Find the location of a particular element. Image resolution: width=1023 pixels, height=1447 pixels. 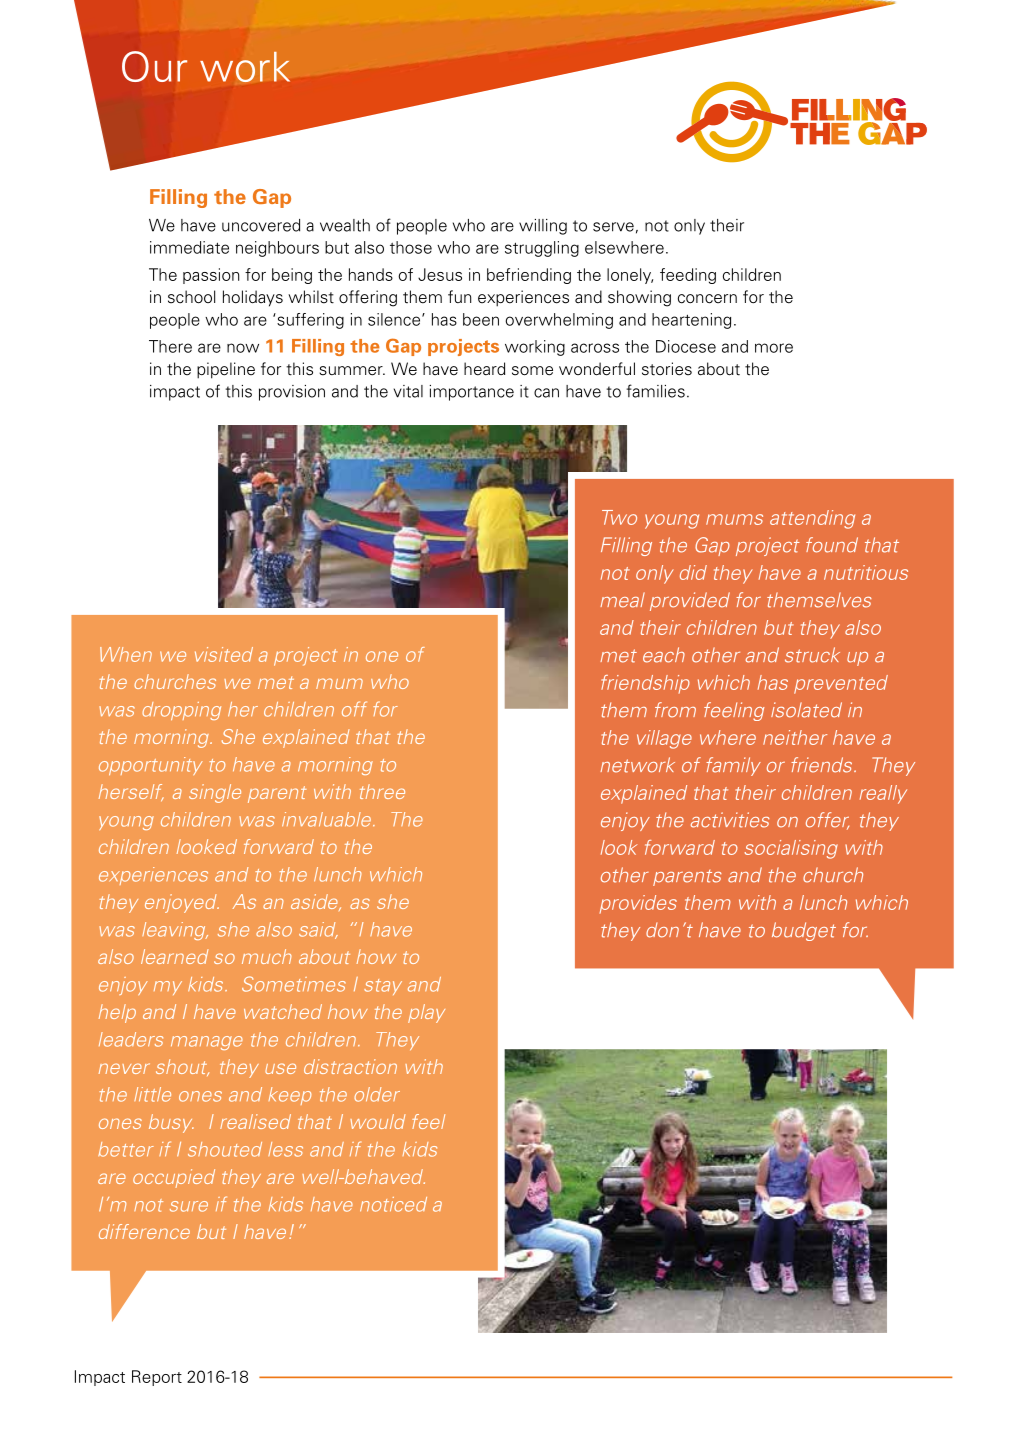

single is located at coordinates (215, 793).
